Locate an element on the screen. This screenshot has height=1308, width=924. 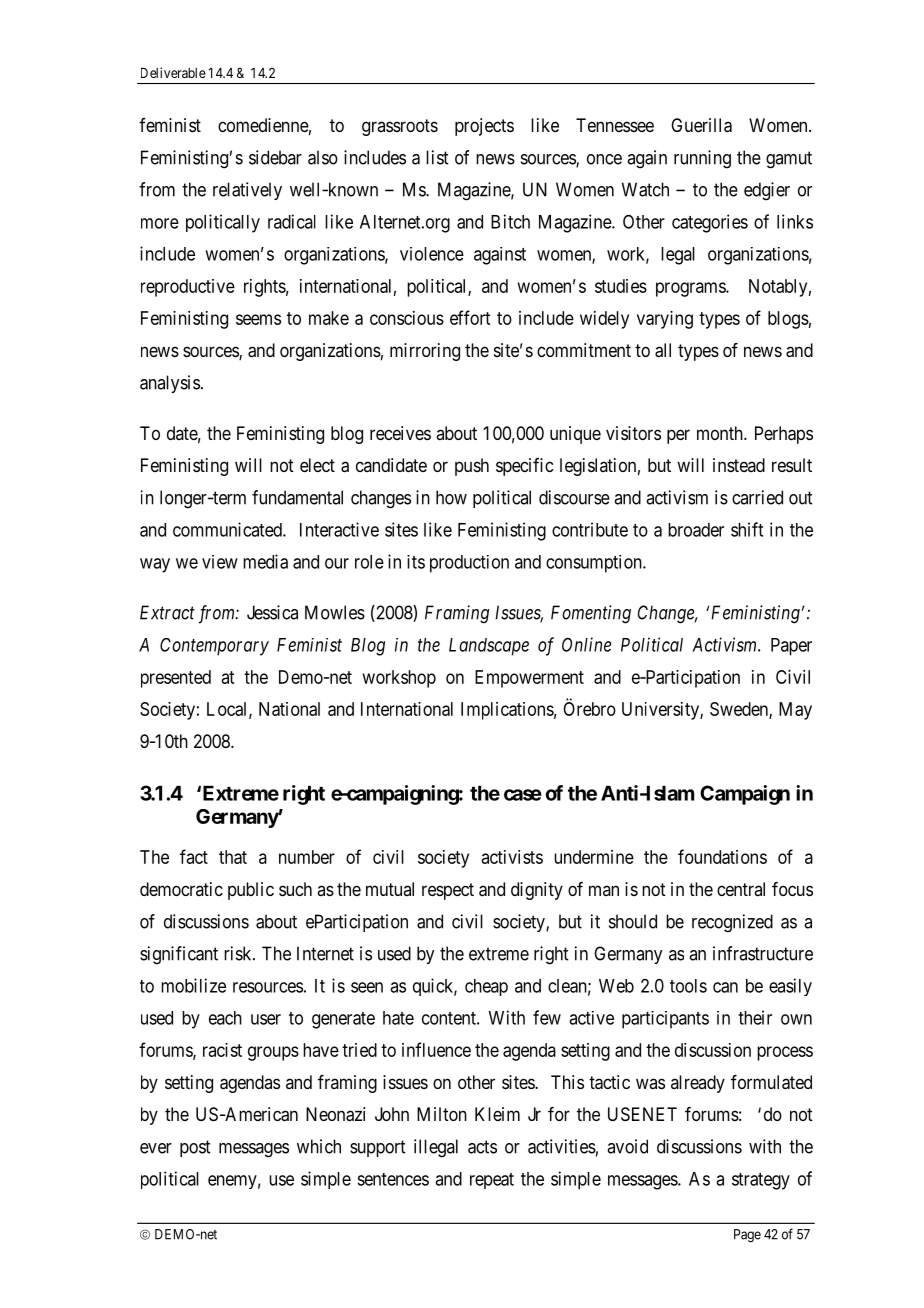
Guerilla is located at coordinates (701, 125).
